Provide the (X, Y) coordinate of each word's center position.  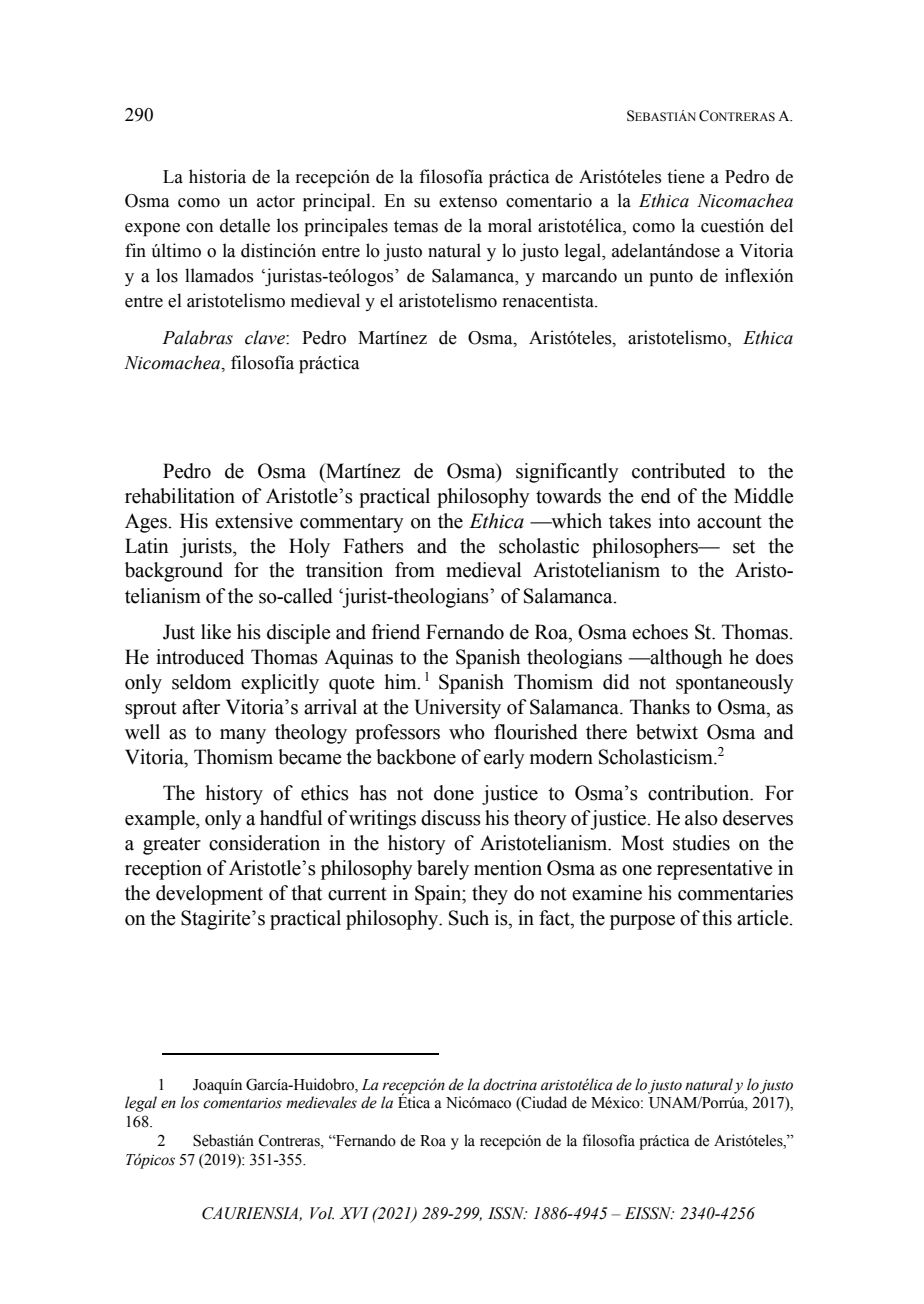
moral (510, 225)
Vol (322, 1213)
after (201, 707)
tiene (686, 176)
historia (217, 176)
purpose (642, 922)
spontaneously (735, 684)
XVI (354, 1213)
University (457, 709)
